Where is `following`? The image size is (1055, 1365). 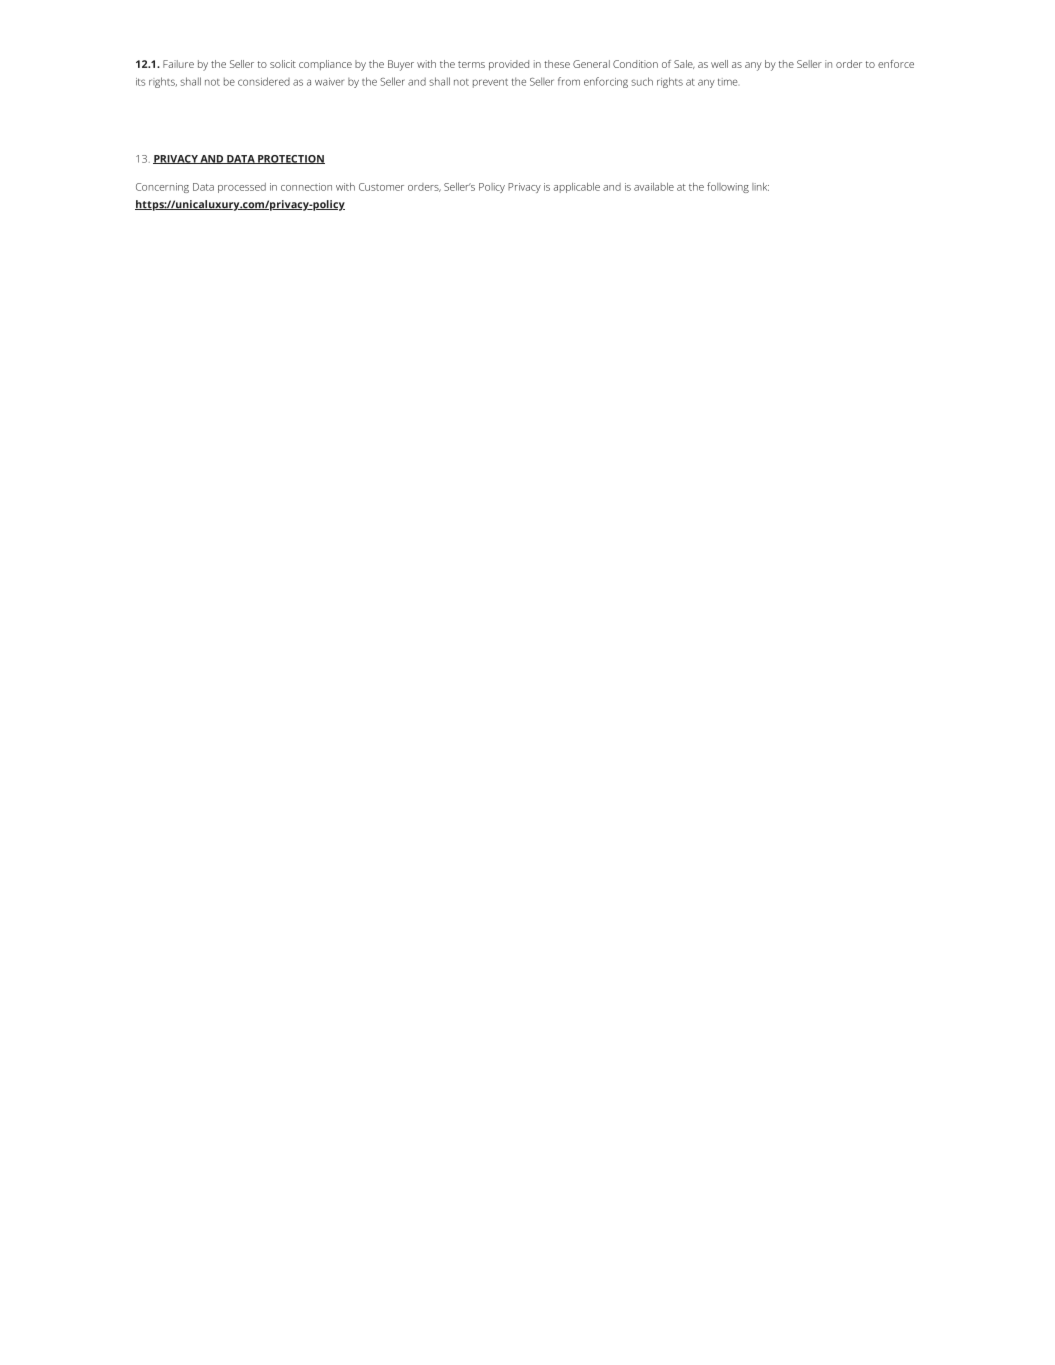
following is located at coordinates (728, 187).
